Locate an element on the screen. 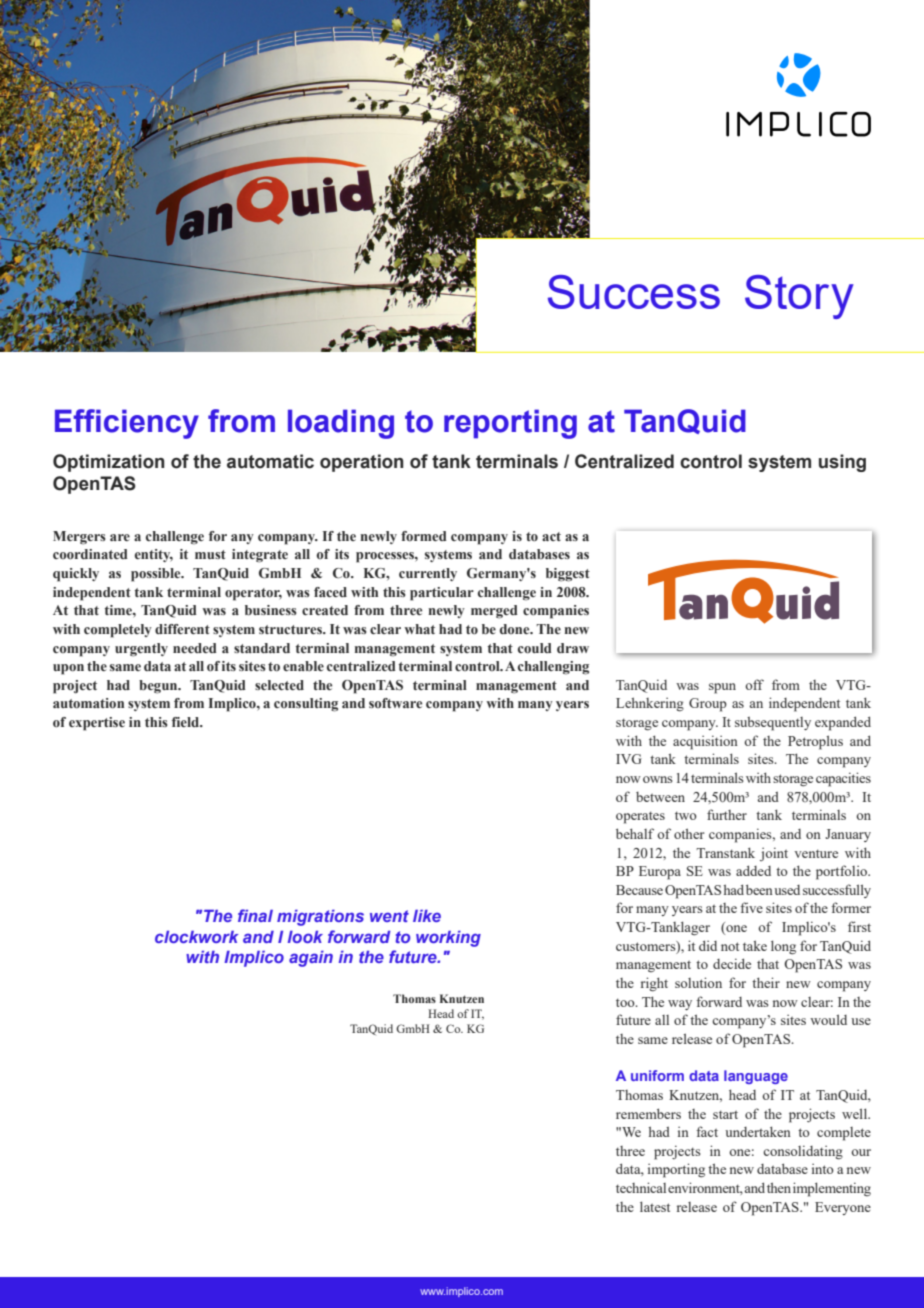 The height and width of the screenshot is (1308, 924). Efficiency is located at coordinates (127, 424).
